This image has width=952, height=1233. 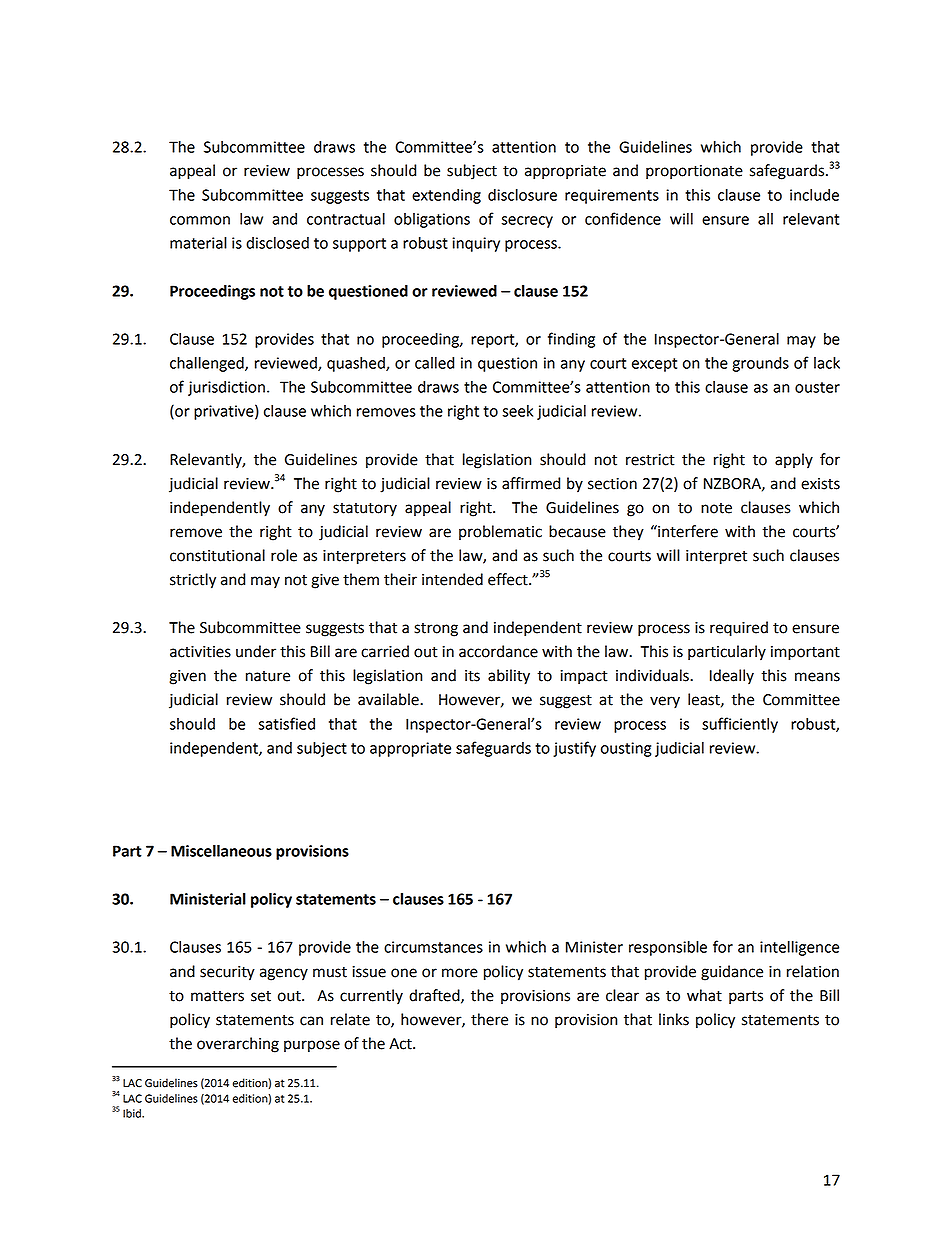 I want to click on satisfied, so click(x=287, y=723).
